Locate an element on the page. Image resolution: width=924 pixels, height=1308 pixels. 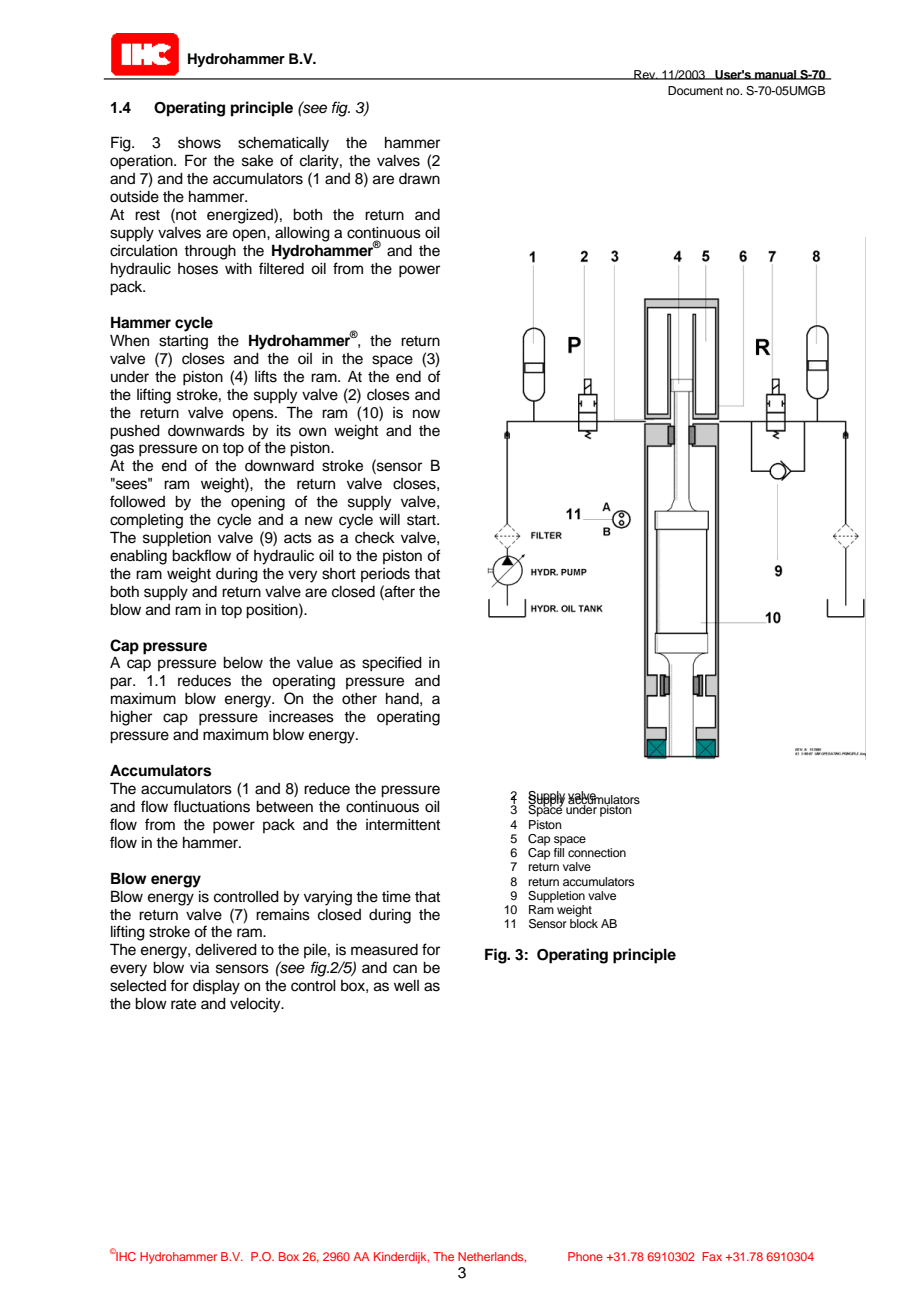
drawn is located at coordinates (419, 179).
